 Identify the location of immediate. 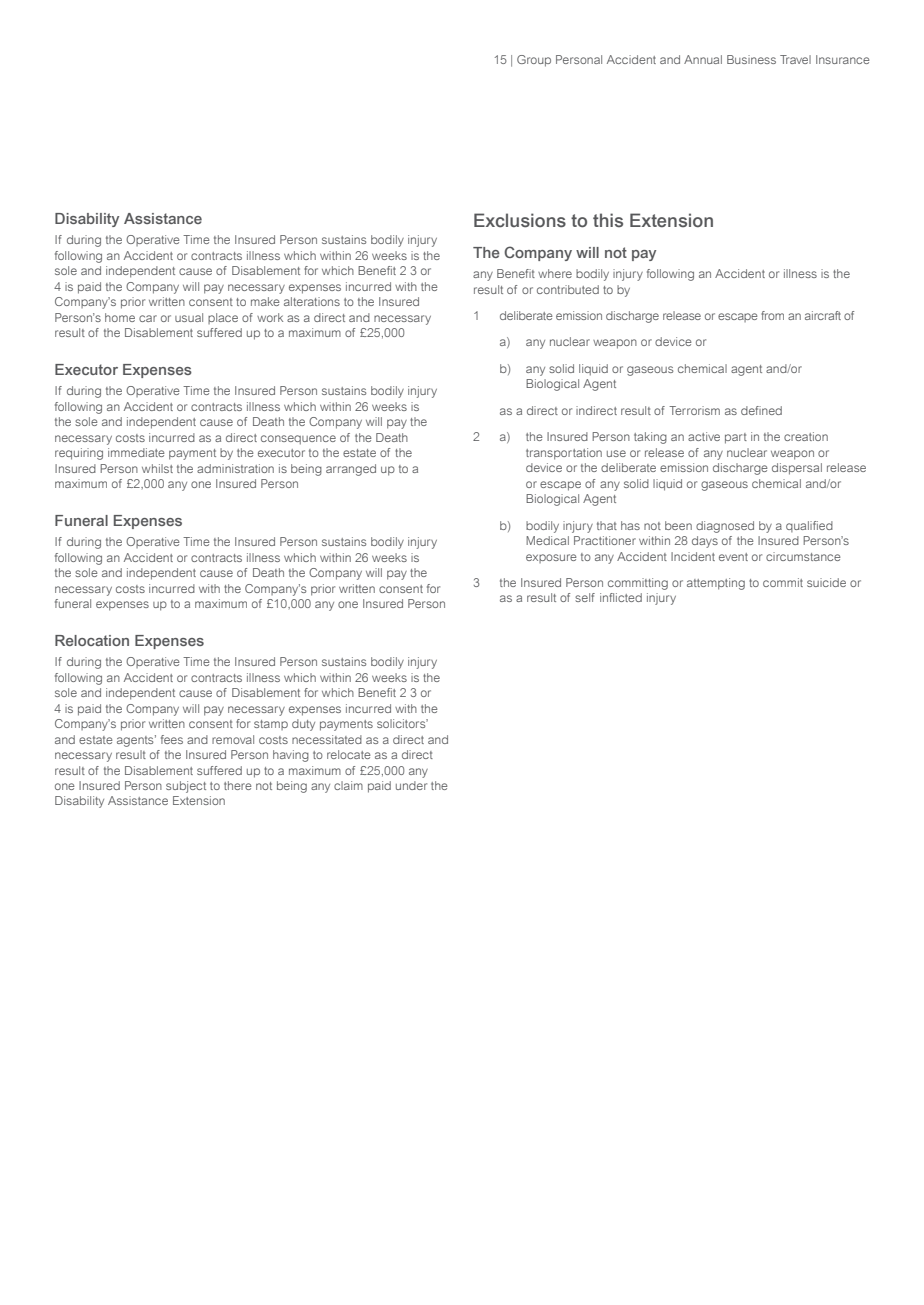
(136, 452).
